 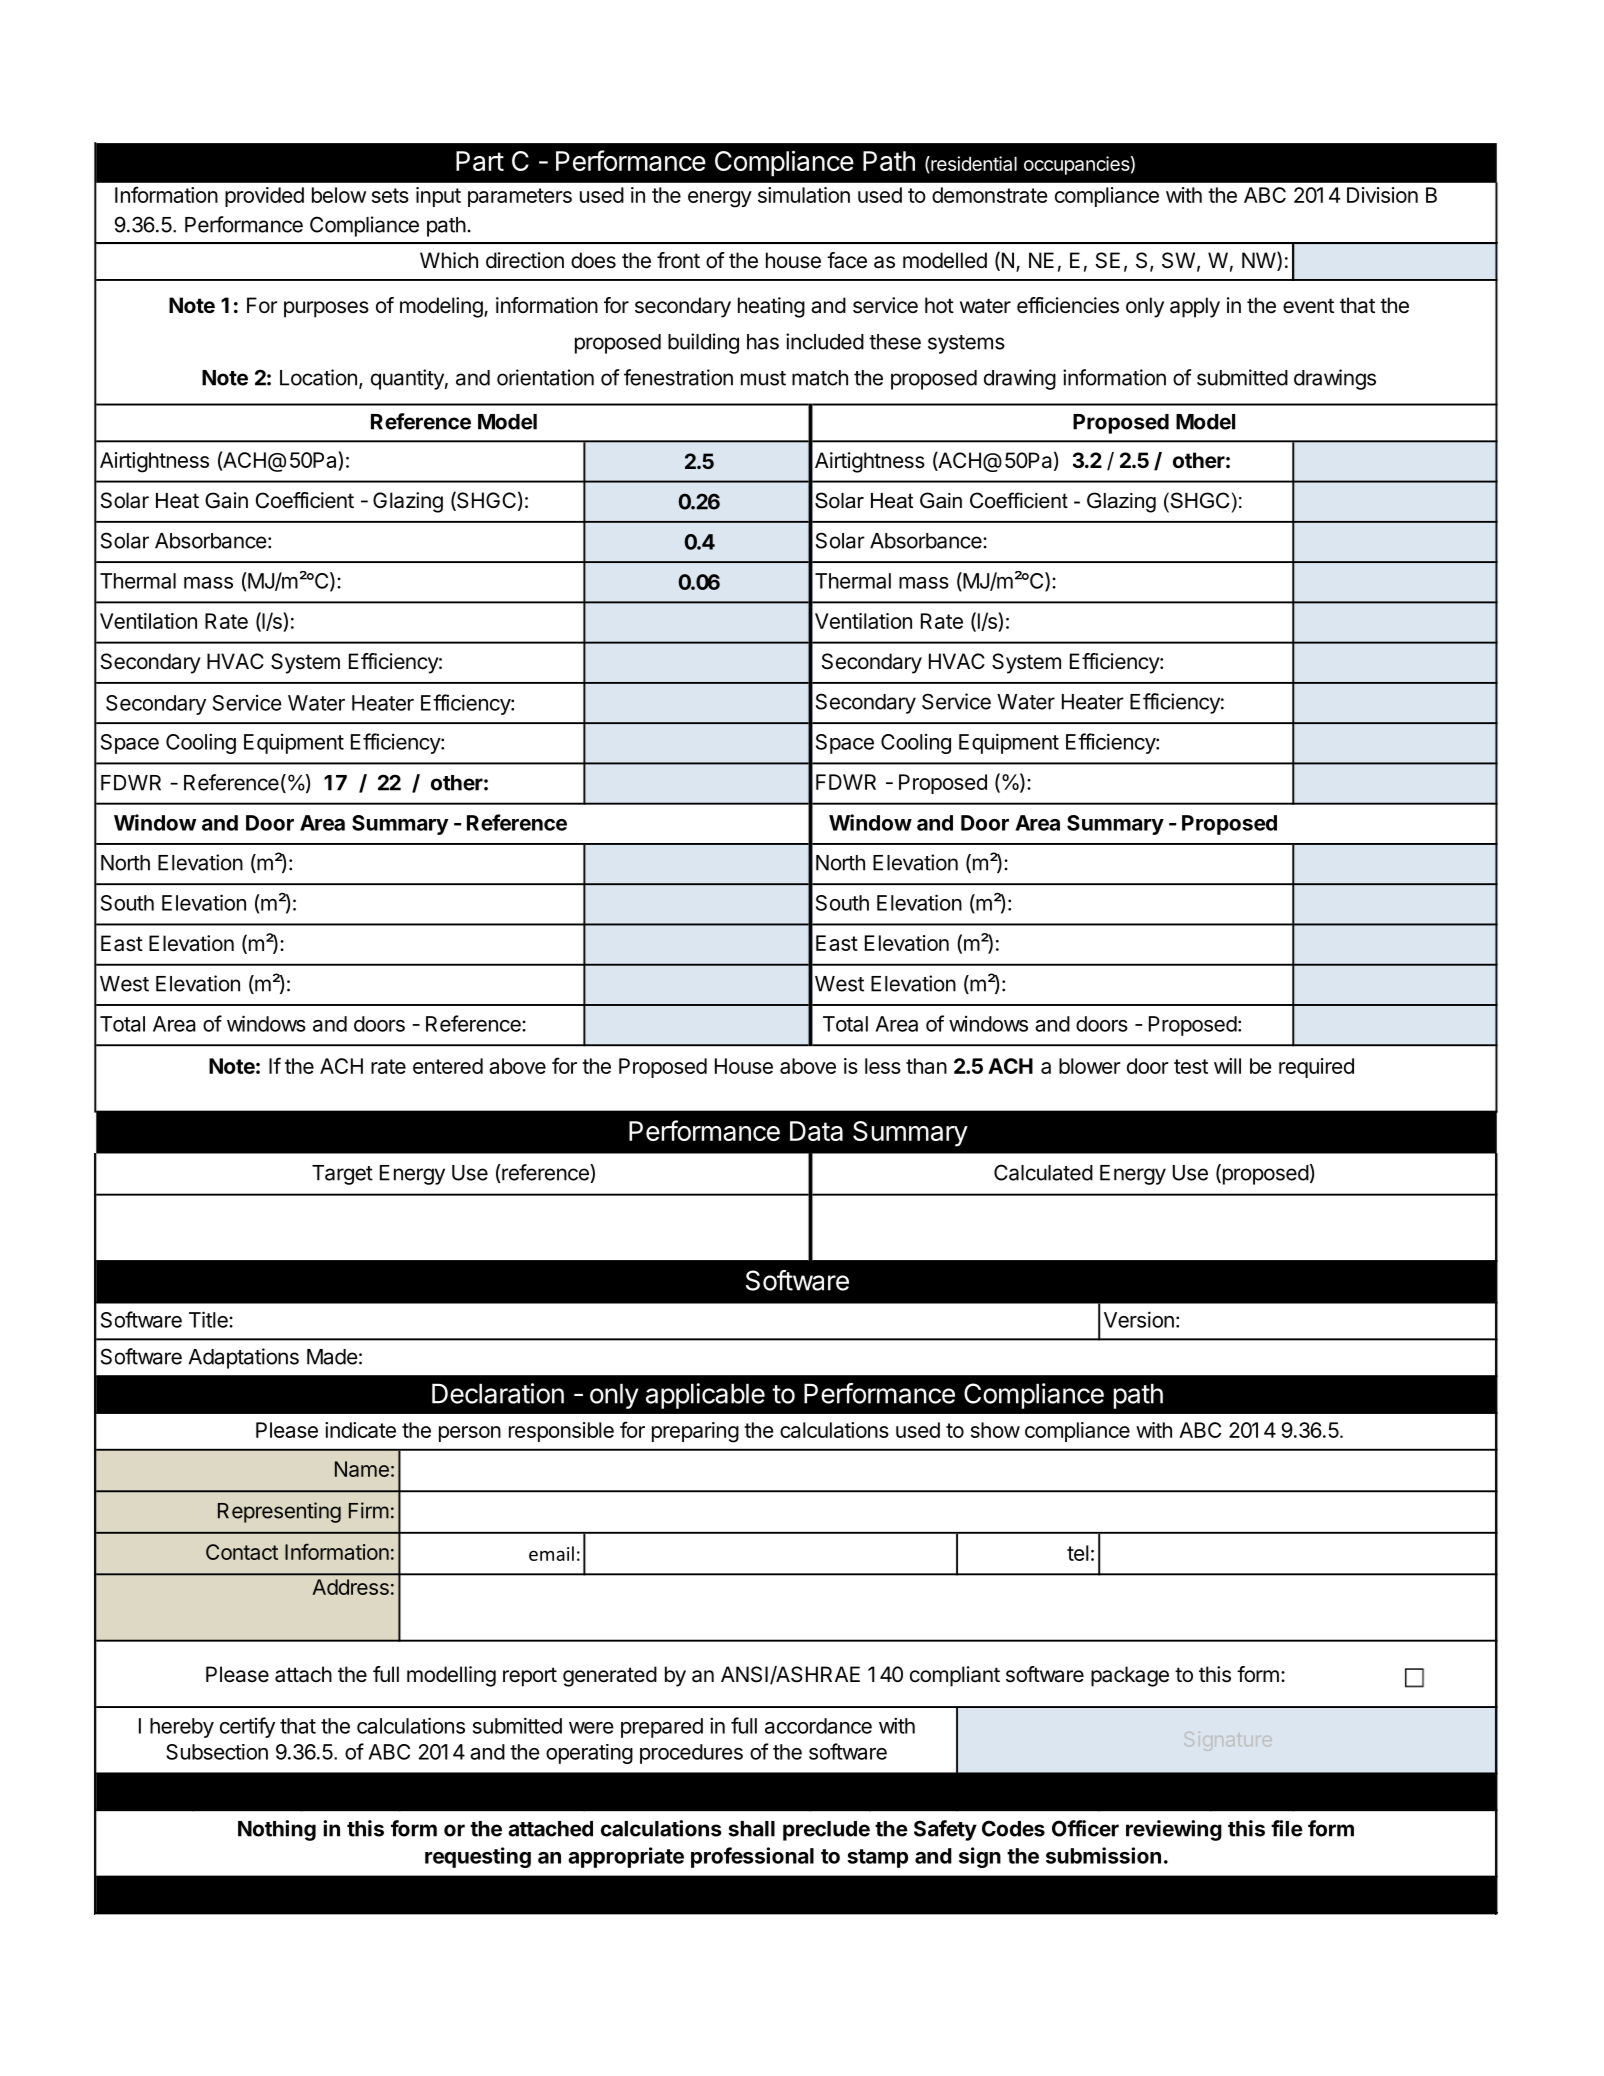 I want to click on simulation, so click(x=804, y=195).
